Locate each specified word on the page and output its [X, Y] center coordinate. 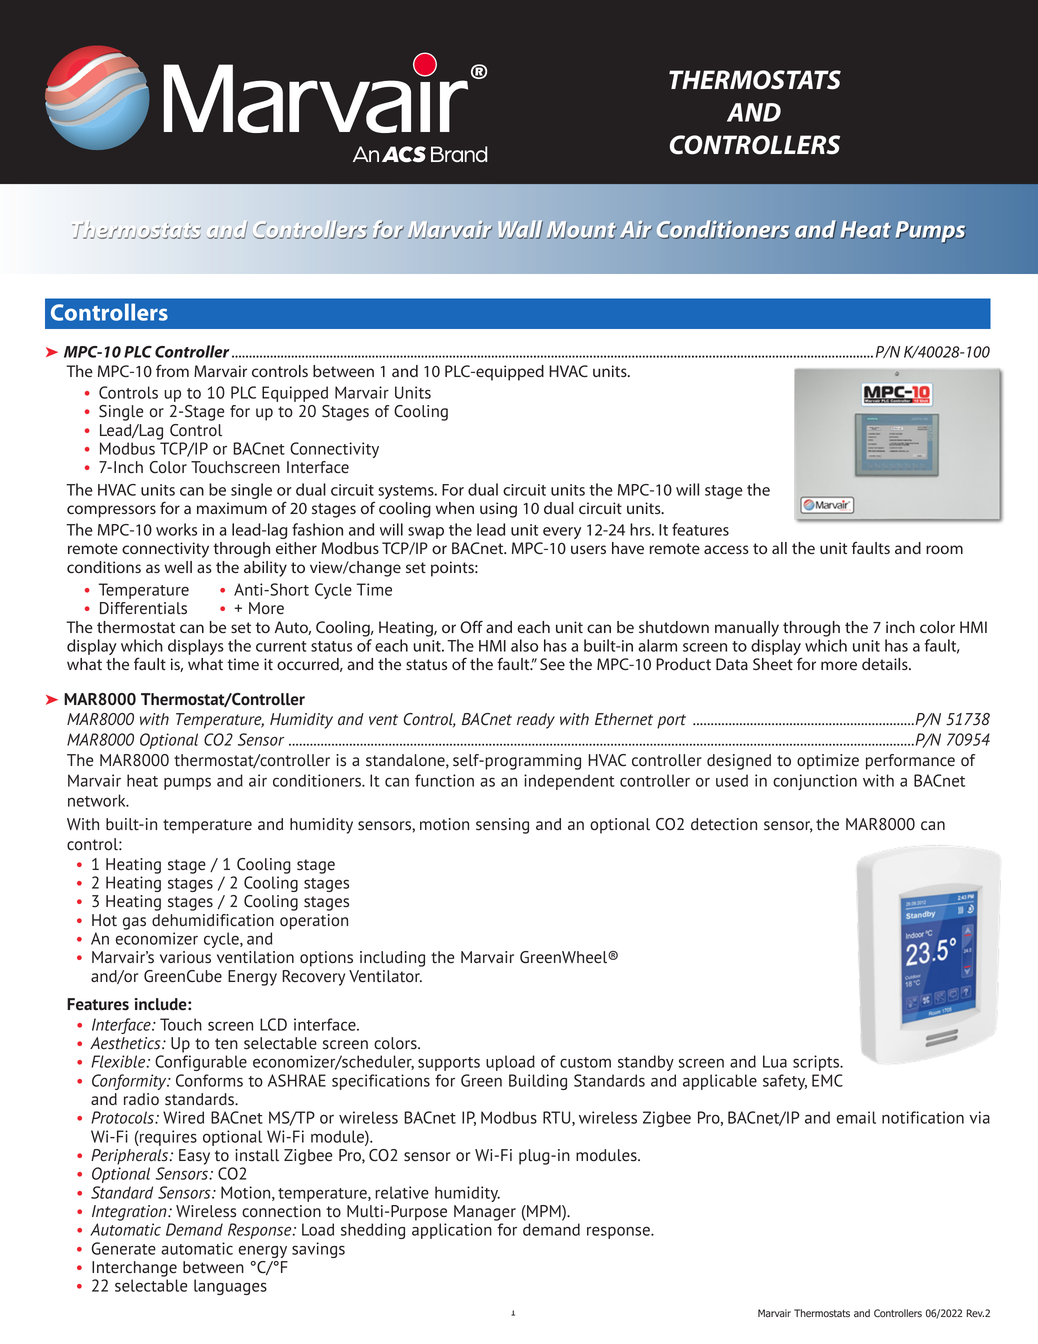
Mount [582, 230]
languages [230, 1287]
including [392, 959]
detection [724, 824]
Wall [521, 230]
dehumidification [213, 920]
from [172, 370]
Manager [485, 1213]
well [178, 567]
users [588, 549]
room [944, 550]
